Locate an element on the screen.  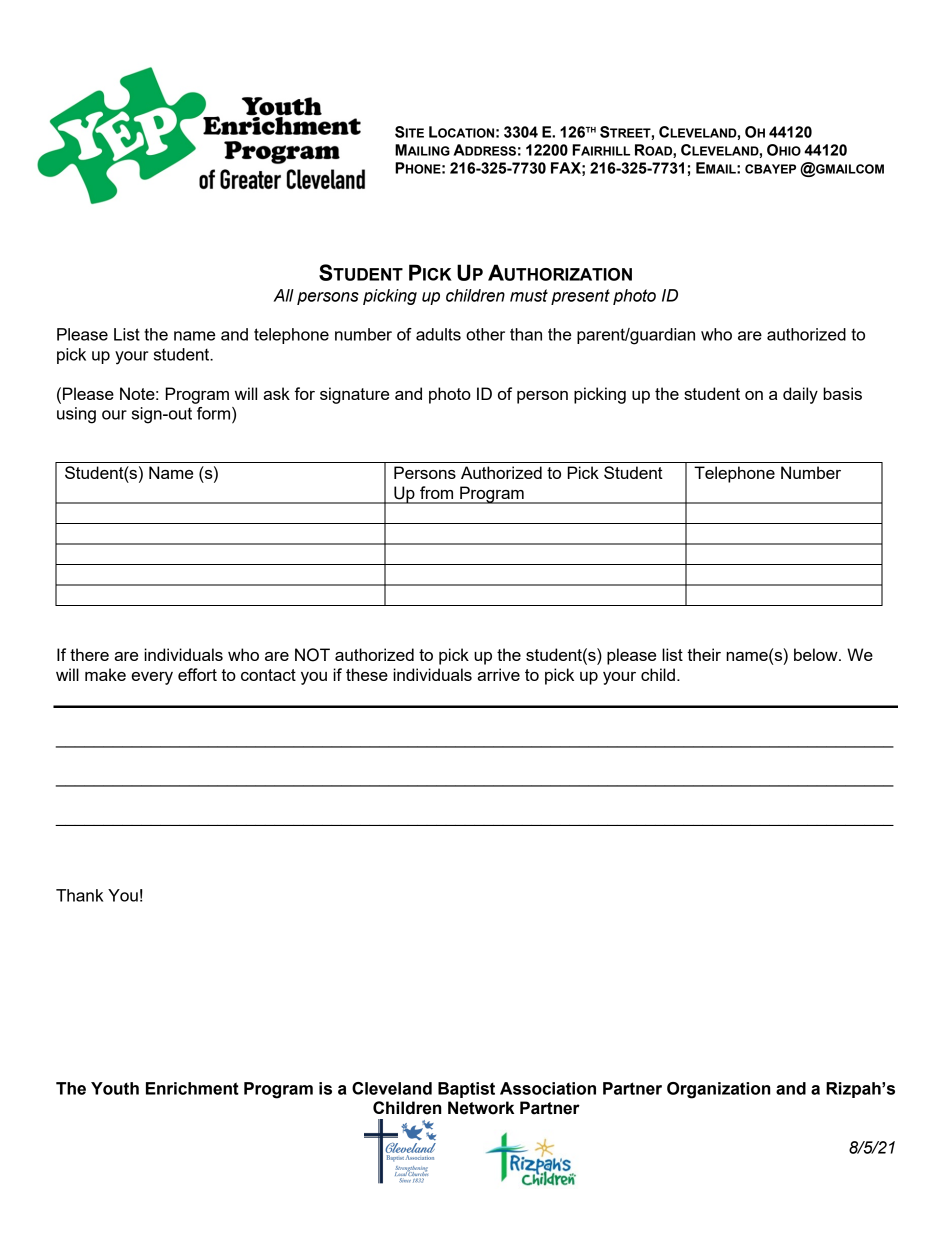
arrive is located at coordinates (498, 674).
